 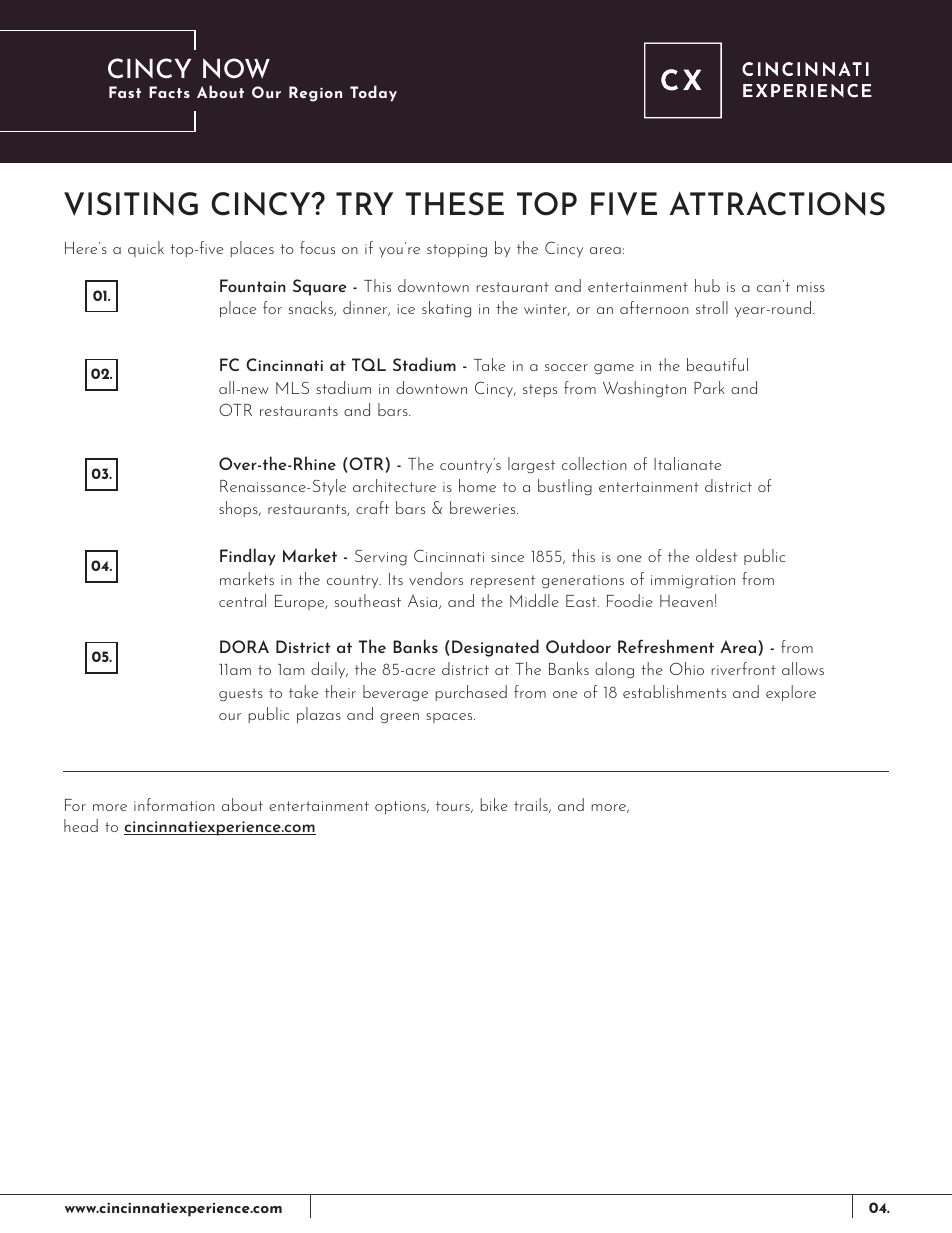 I want to click on information, so click(x=174, y=804).
